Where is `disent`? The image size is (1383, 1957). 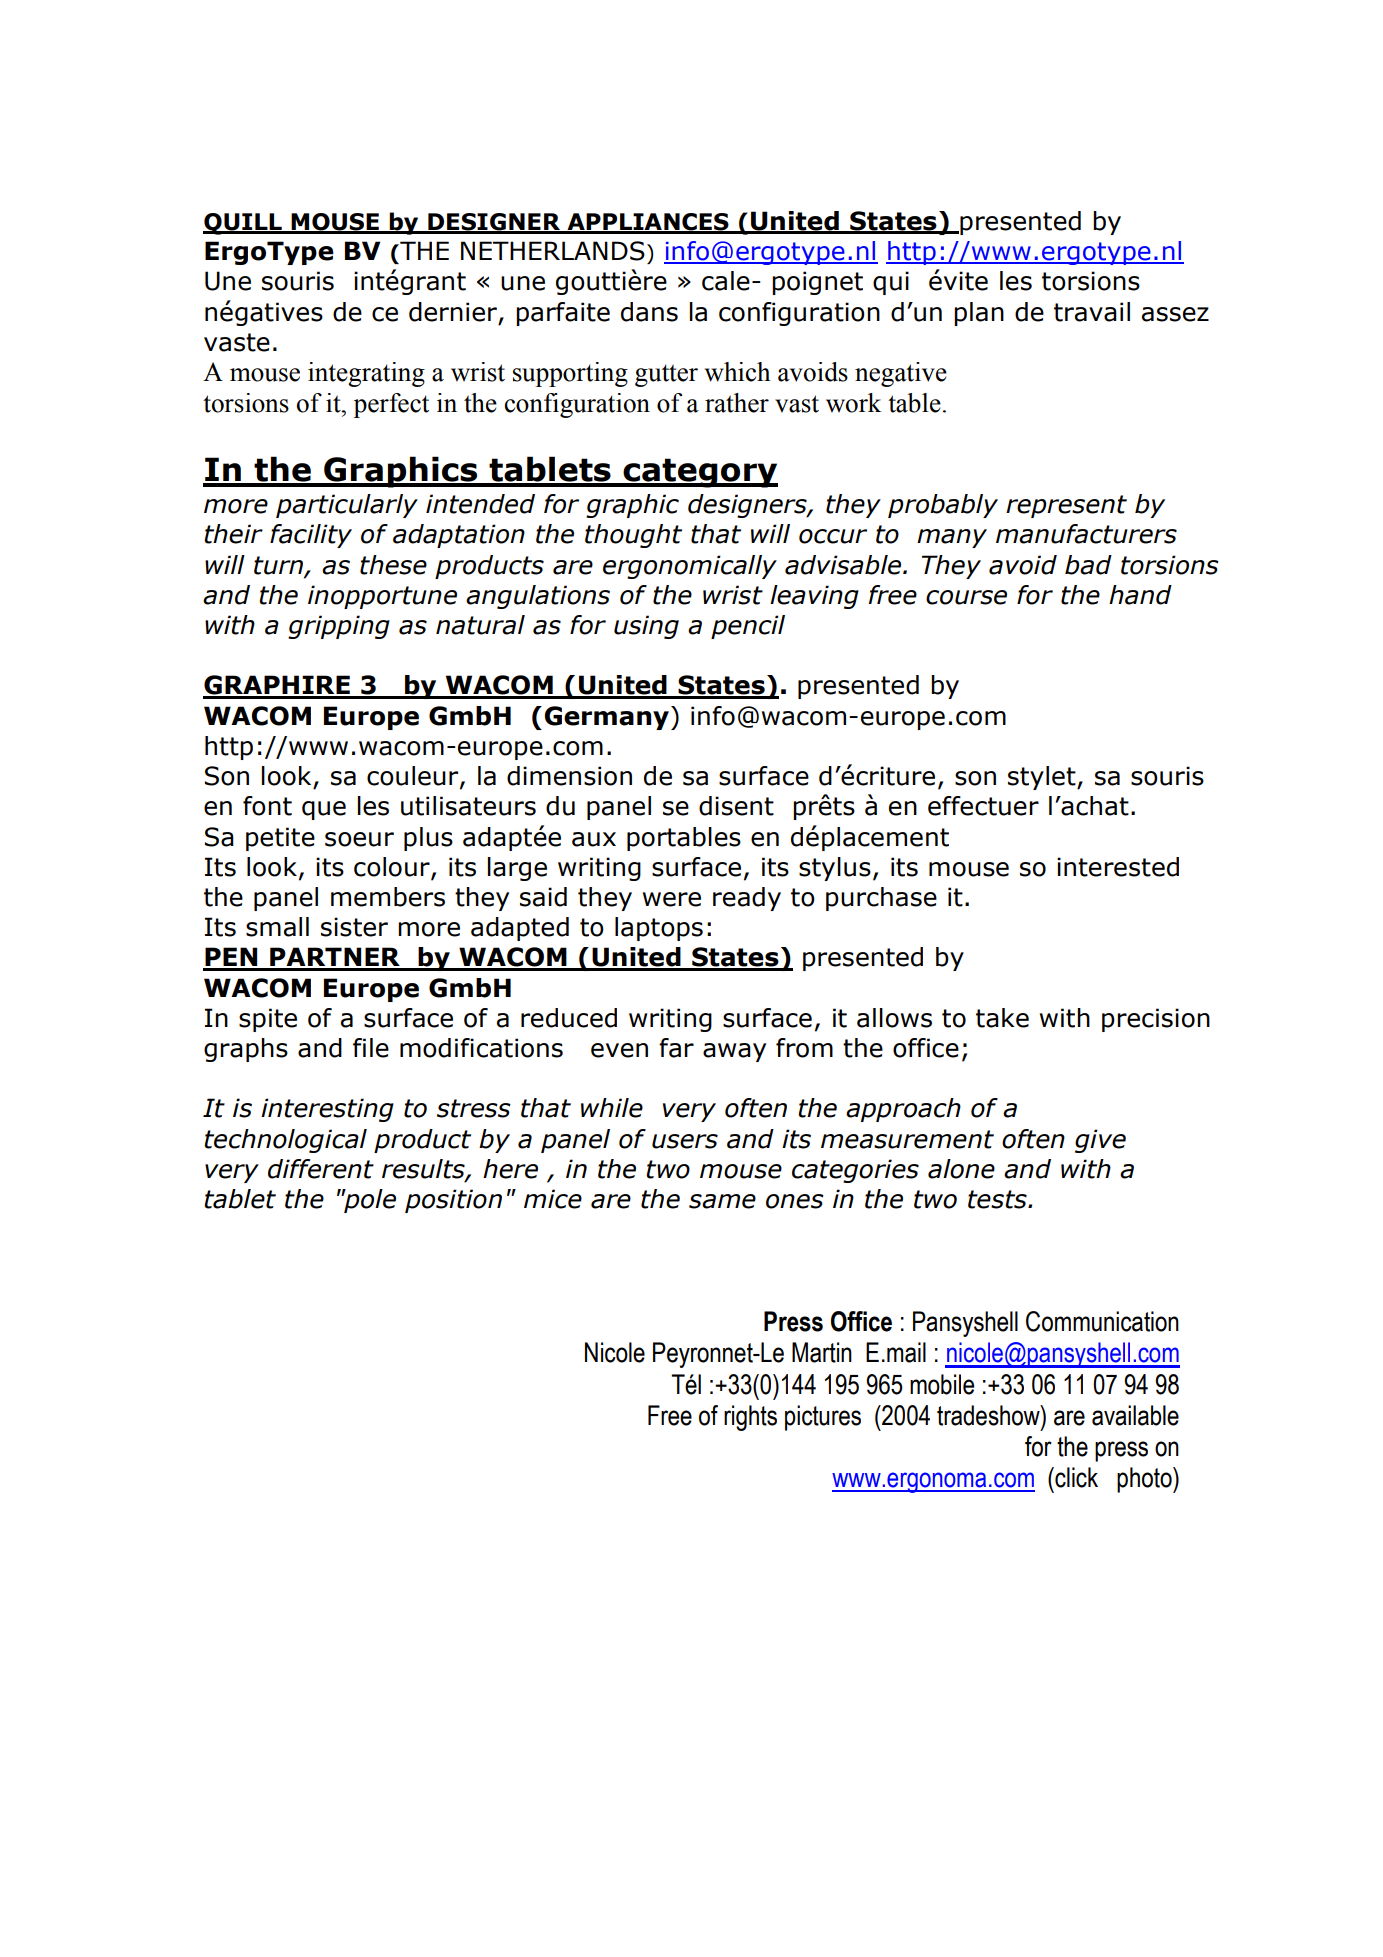 disent is located at coordinates (736, 806).
